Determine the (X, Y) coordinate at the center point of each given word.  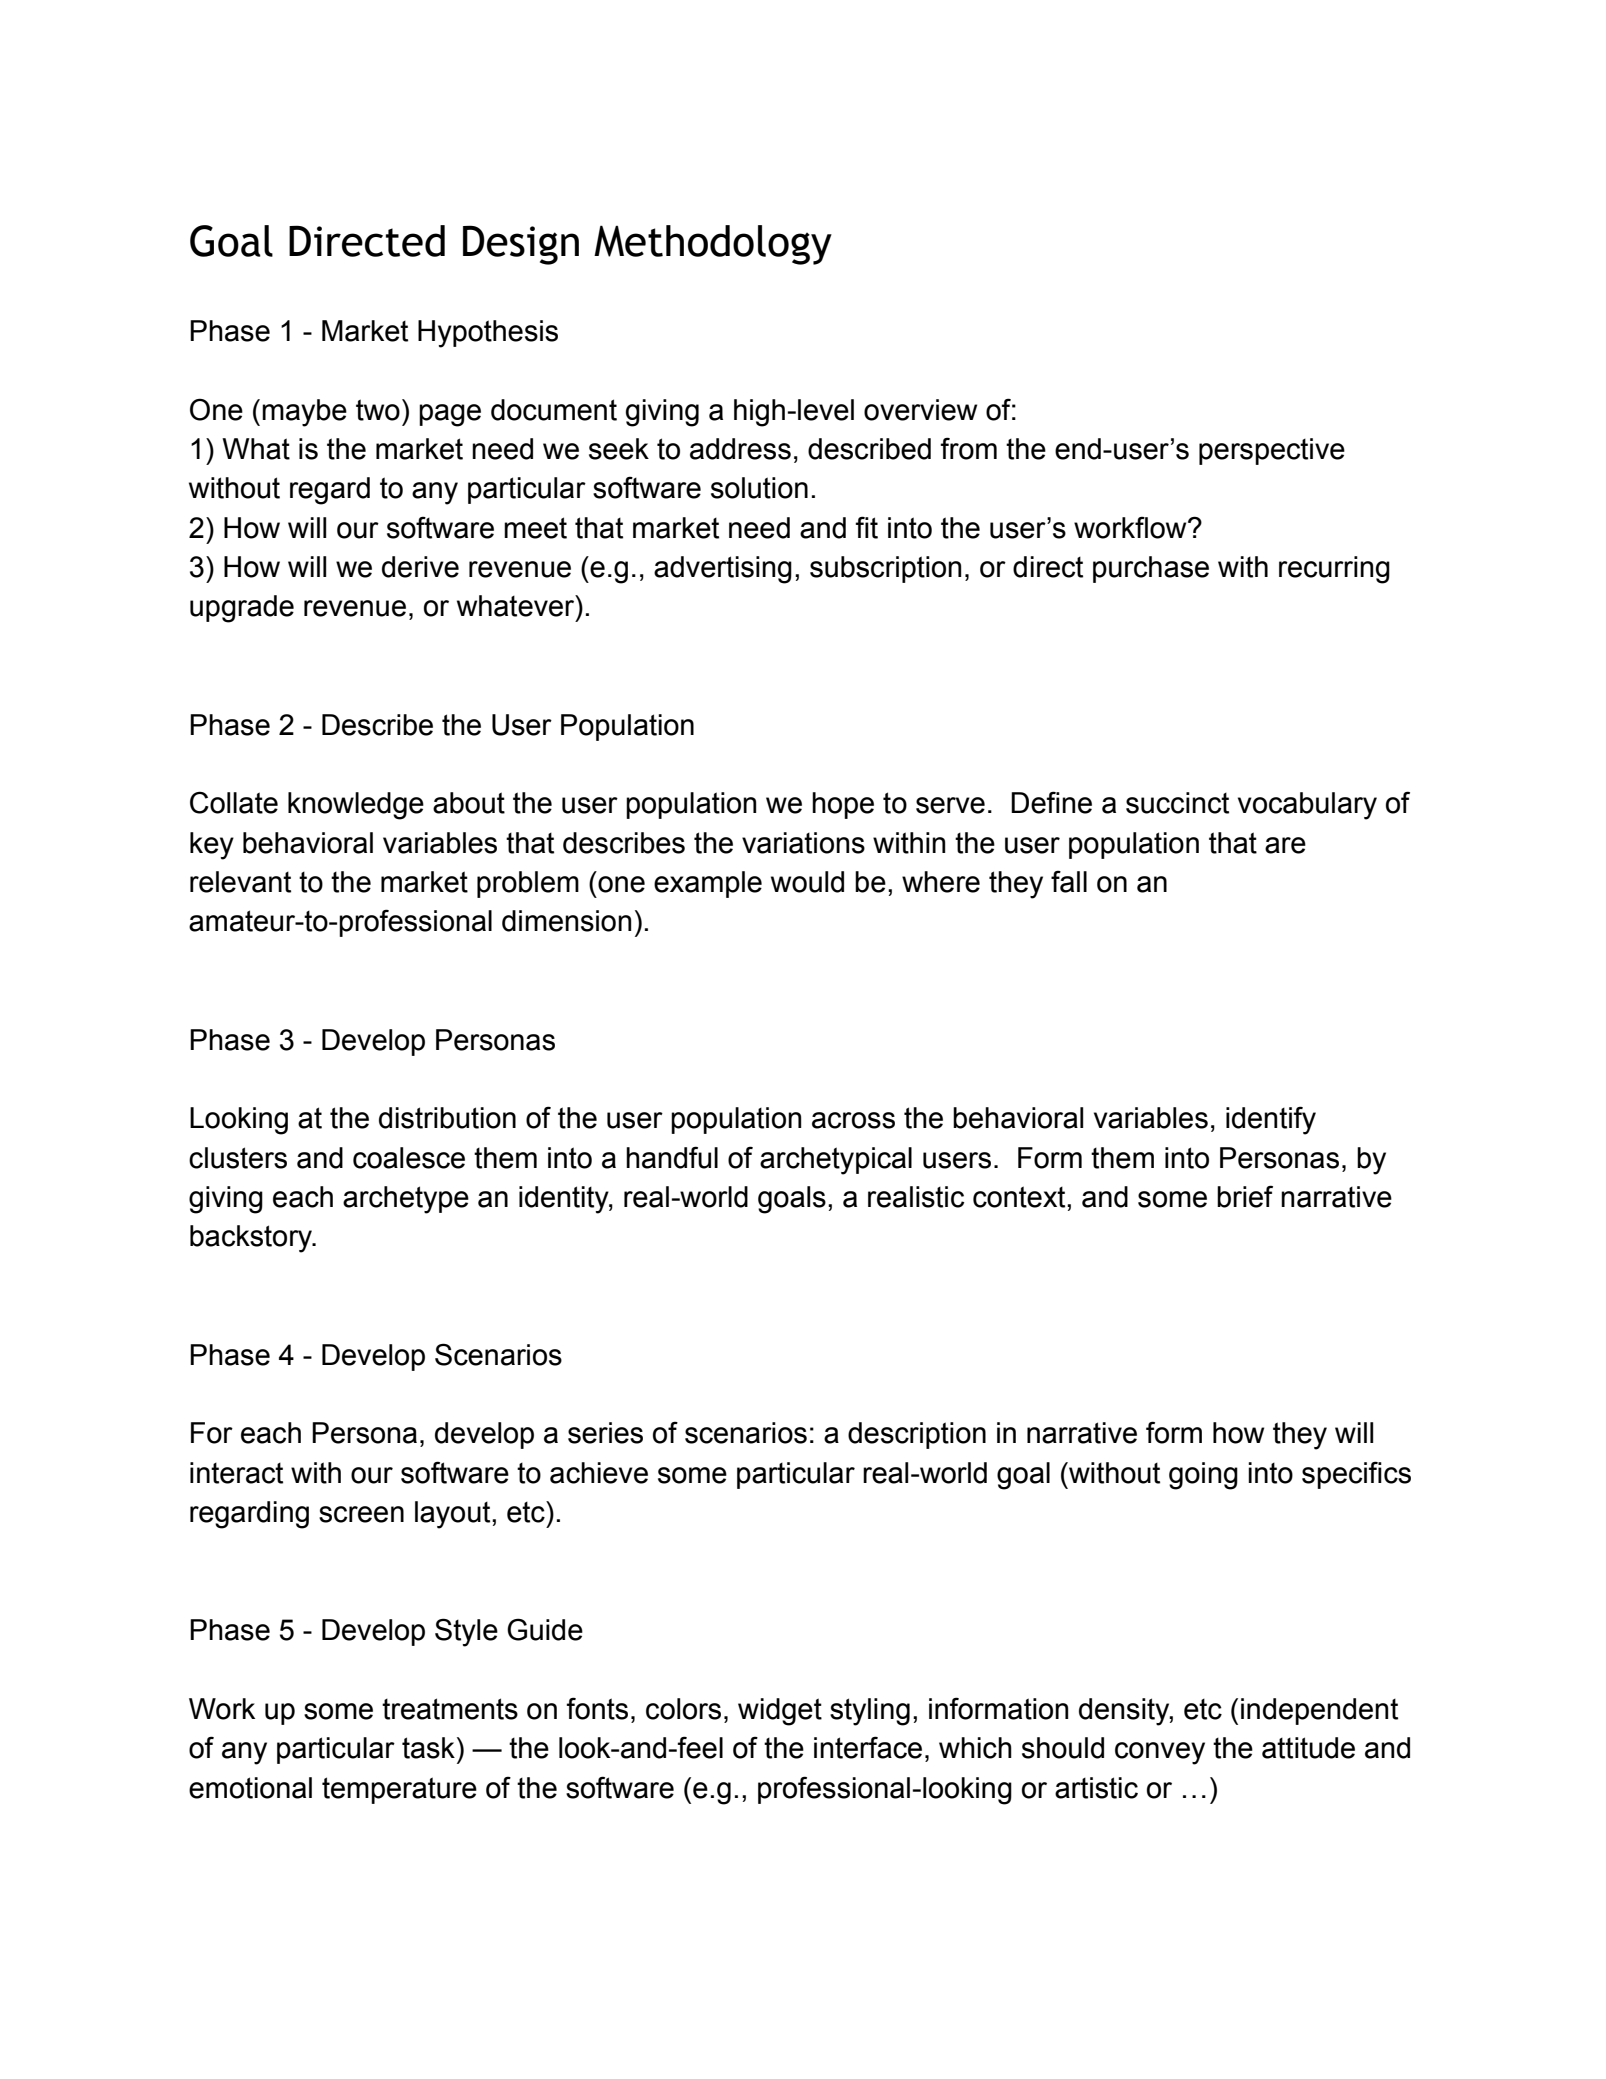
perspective (1272, 451)
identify (1271, 1120)
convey (1160, 1753)
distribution (447, 1118)
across (853, 1120)
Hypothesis (488, 334)
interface (868, 1747)
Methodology (713, 245)
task (428, 1748)
